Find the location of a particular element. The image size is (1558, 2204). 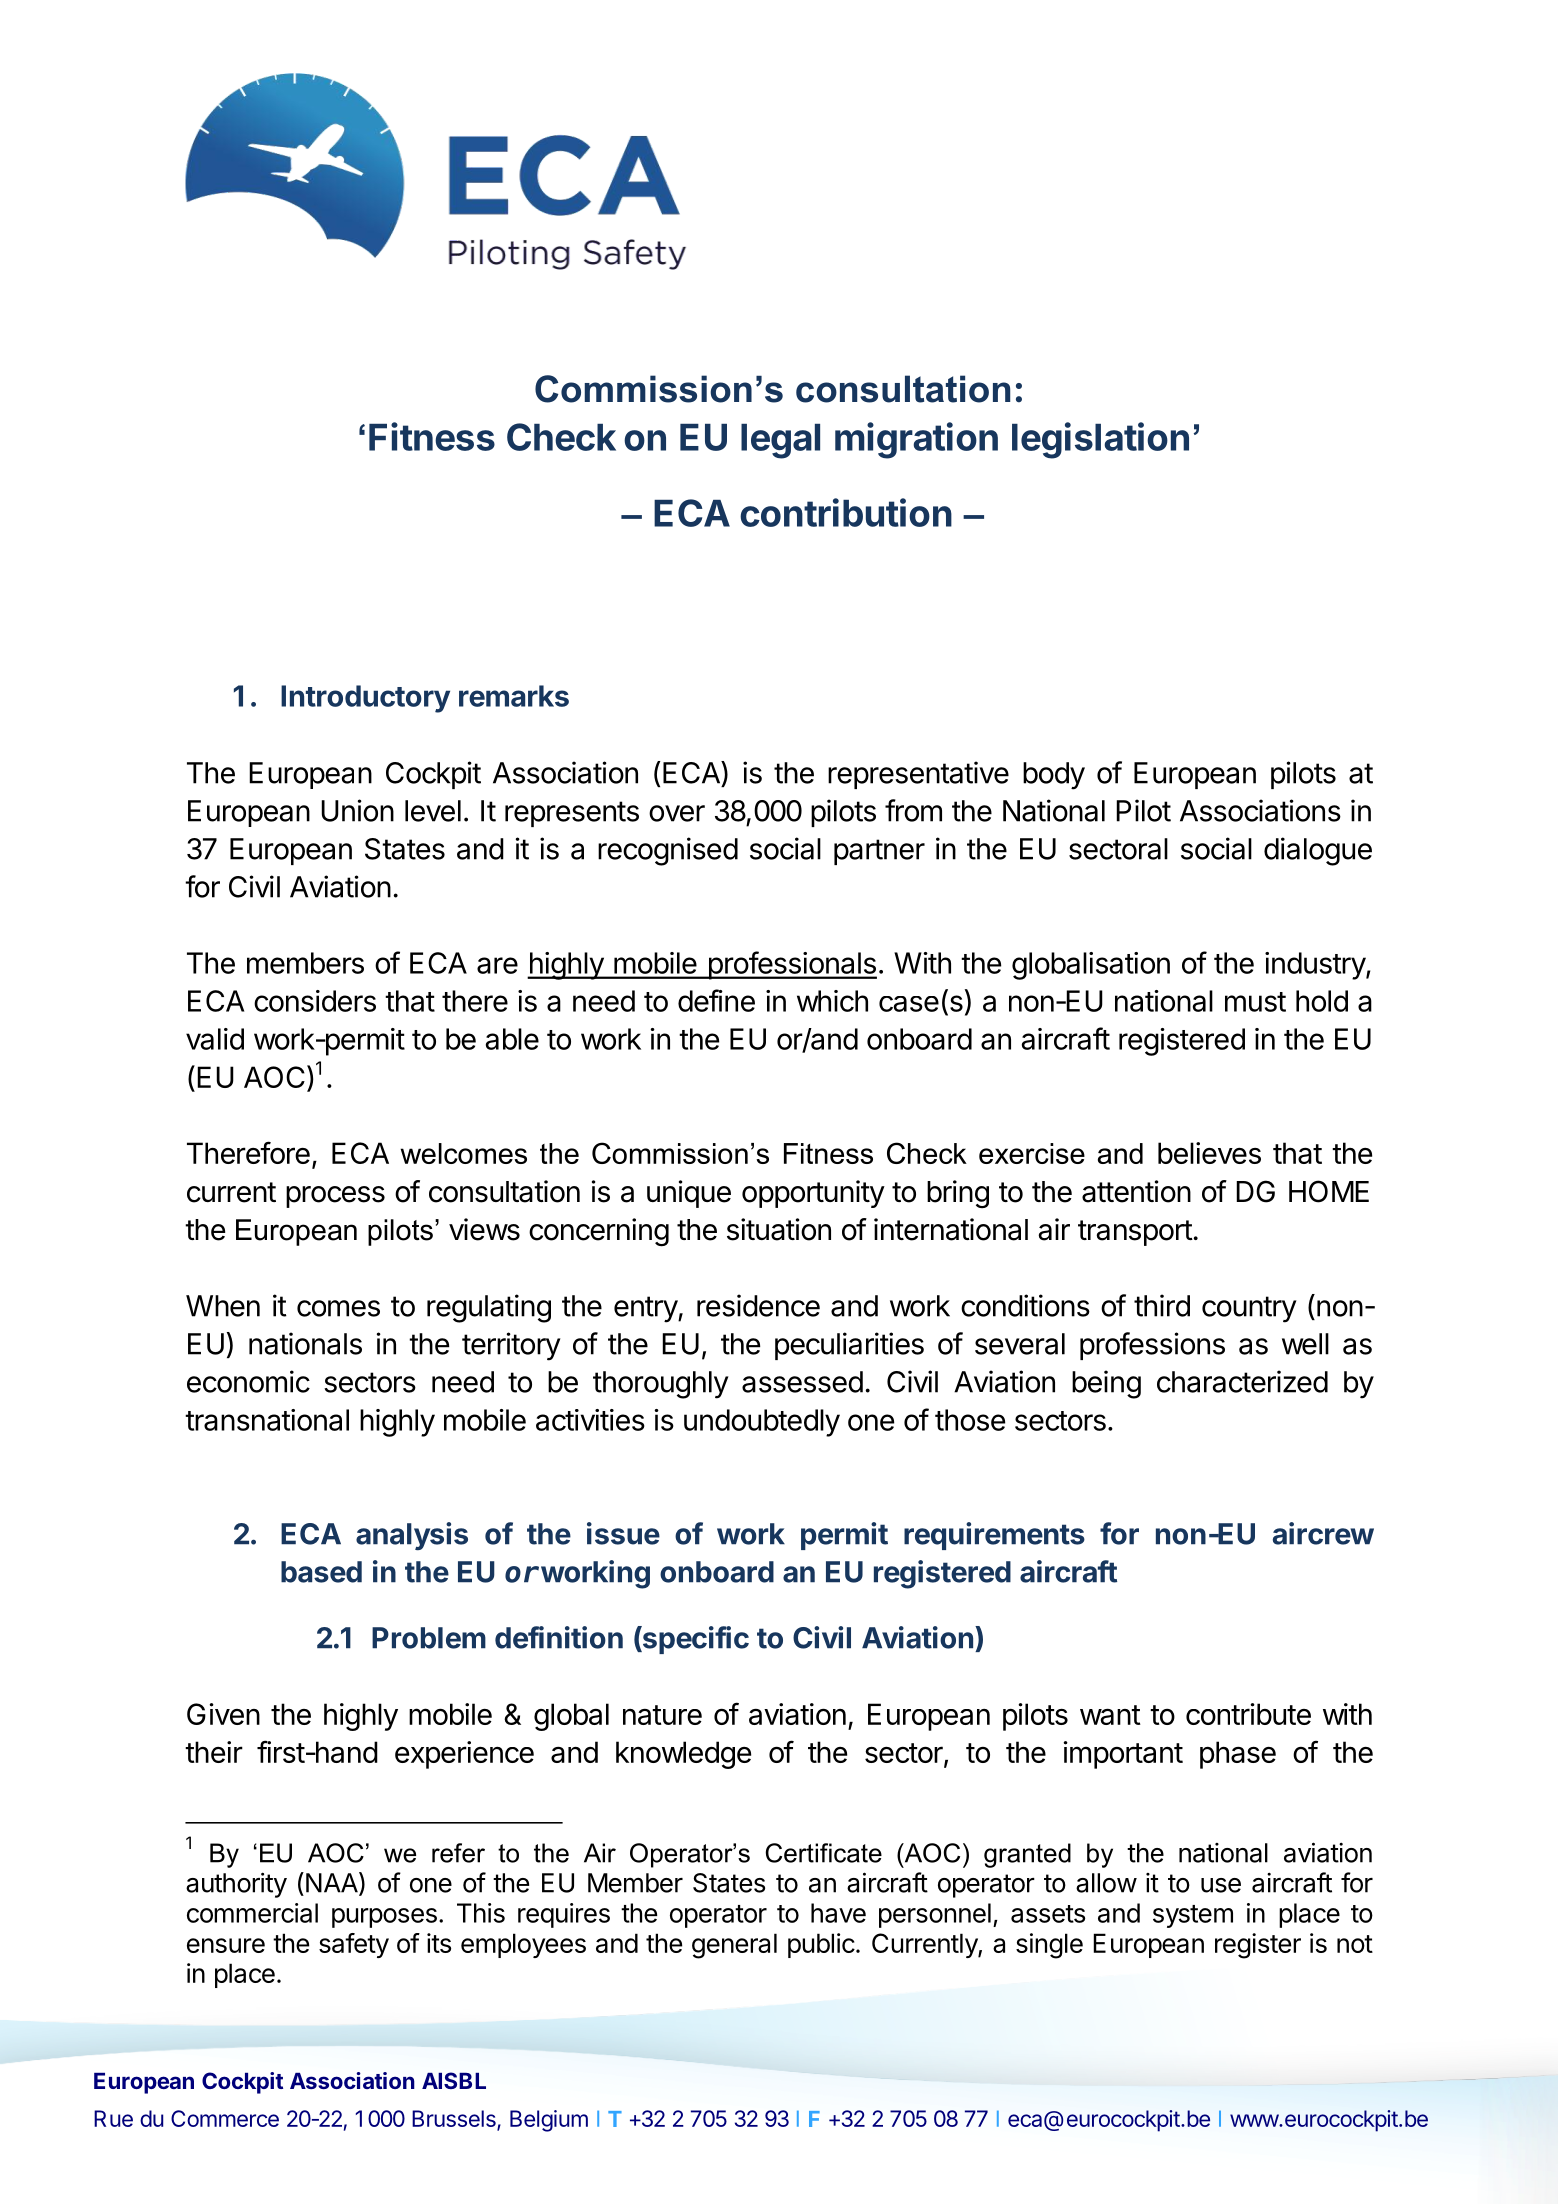

When is located at coordinates (223, 1306).
